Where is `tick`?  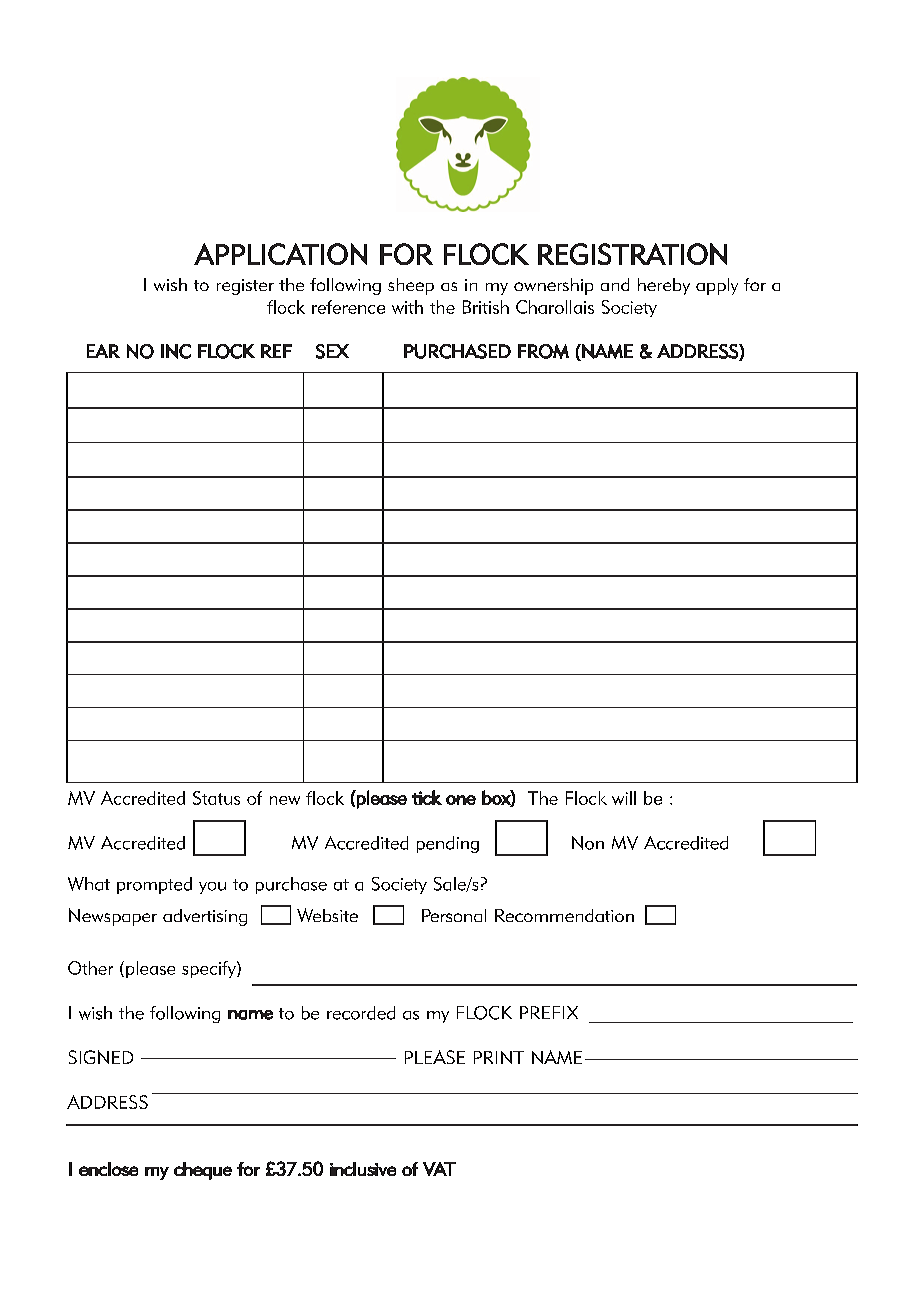 tick is located at coordinates (427, 797).
